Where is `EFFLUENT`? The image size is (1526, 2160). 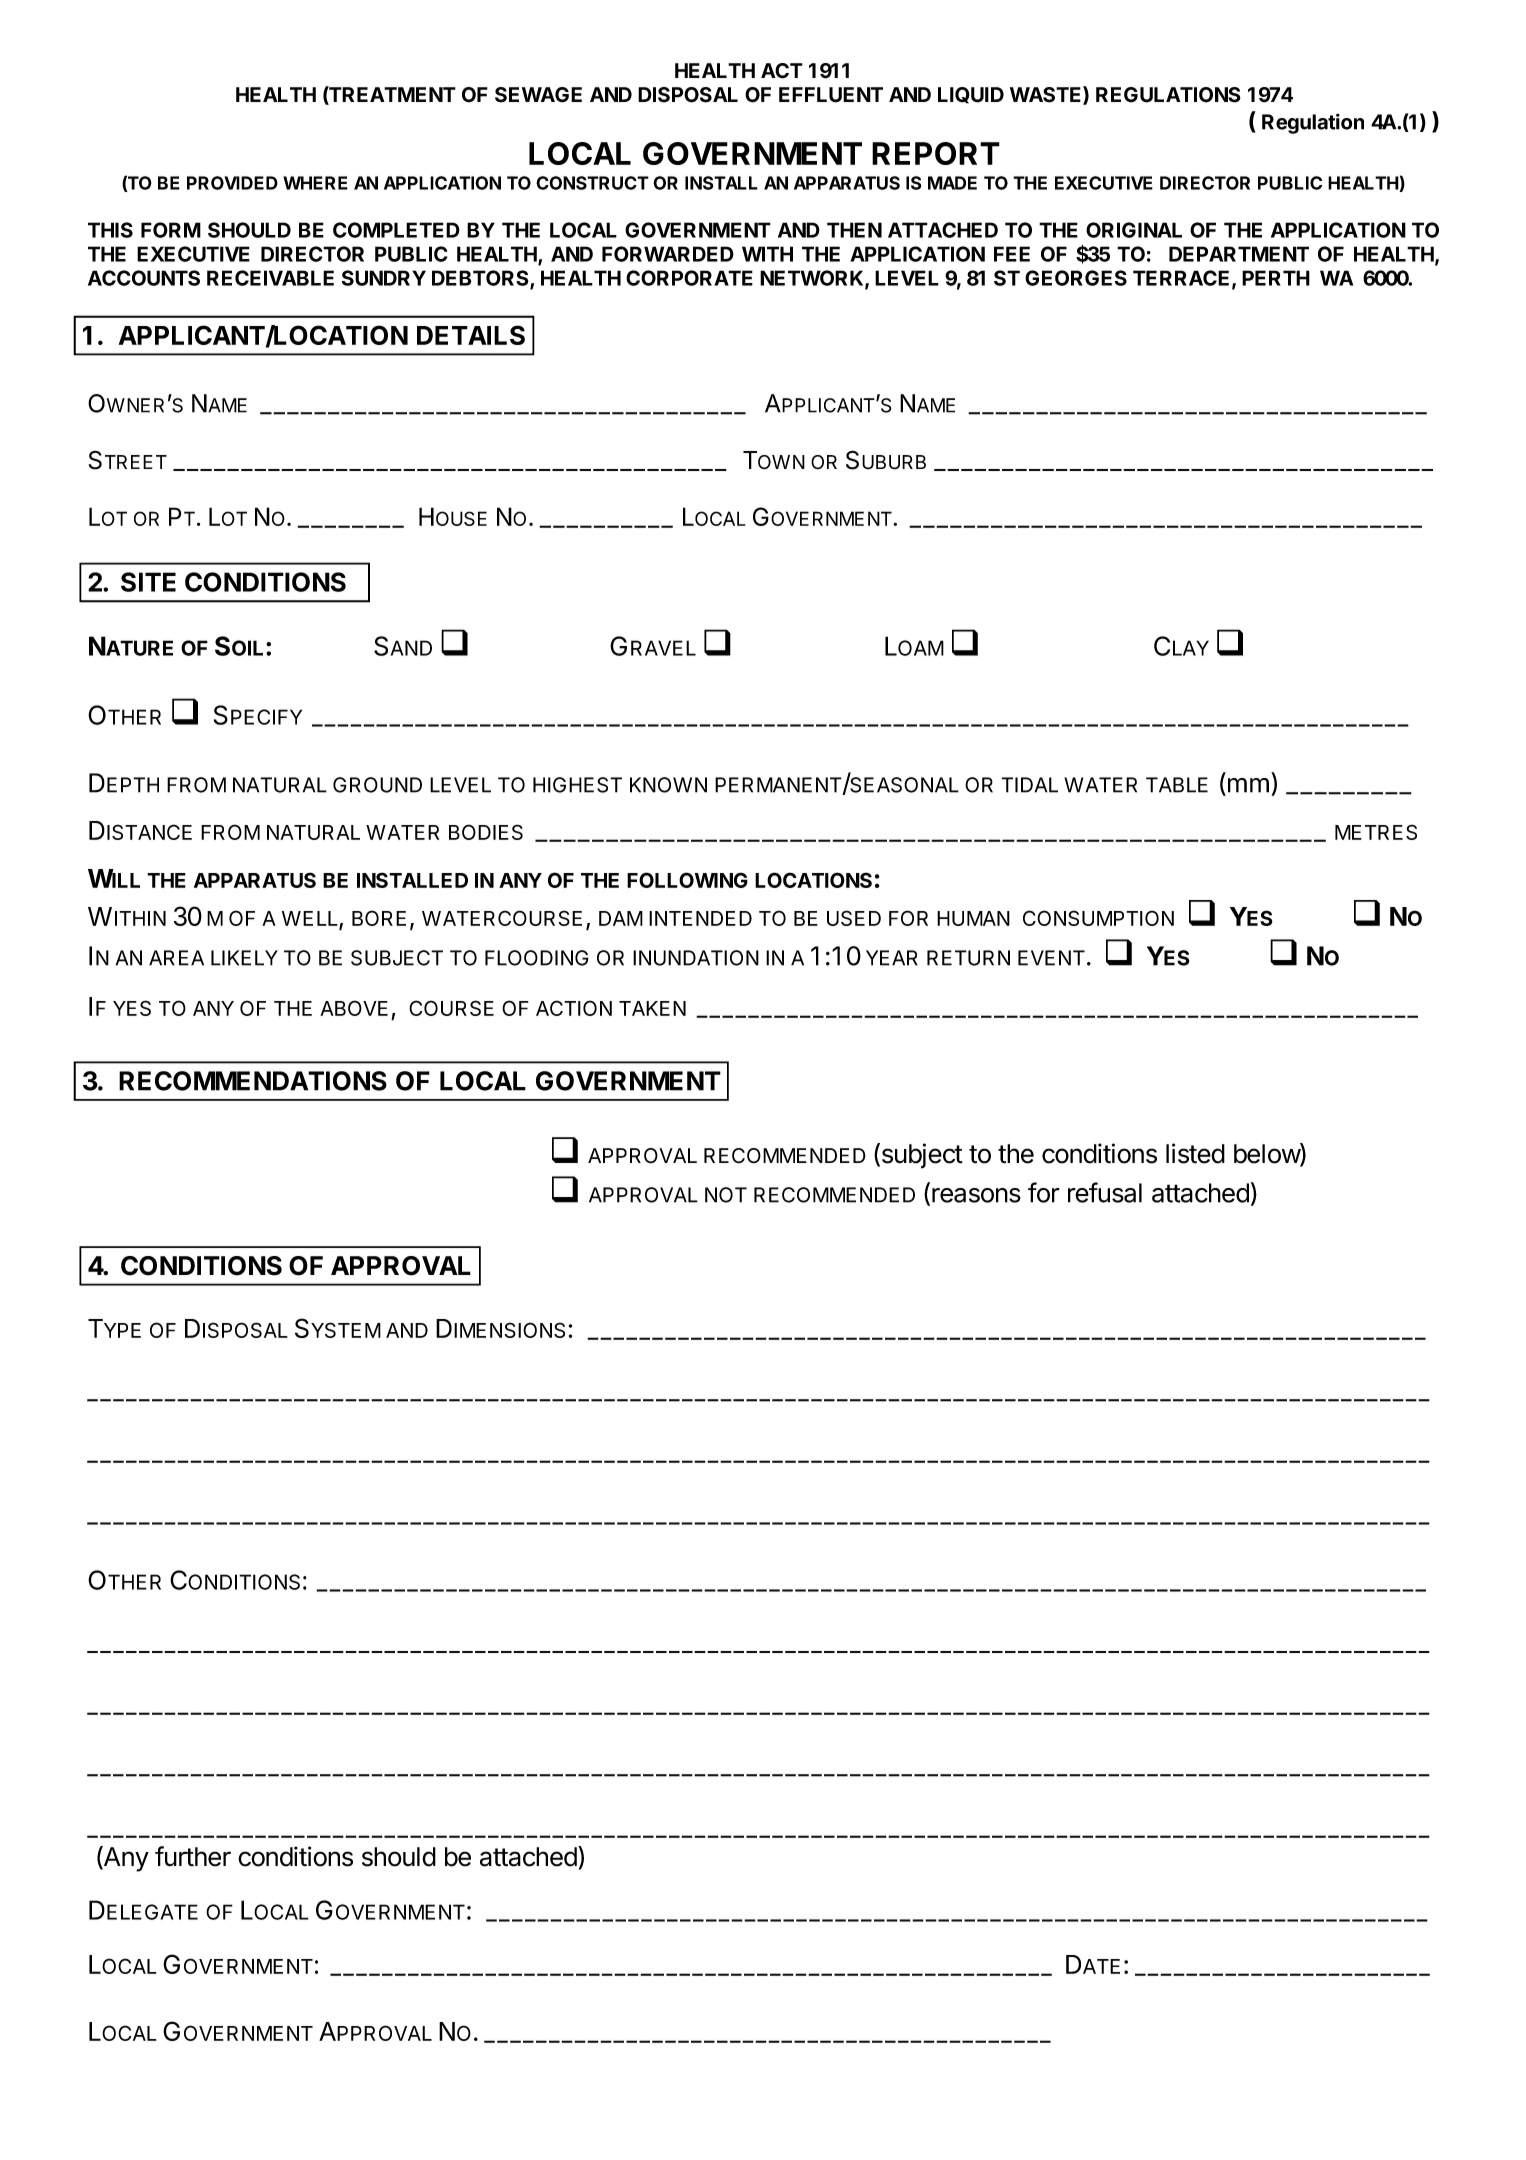
EFFLUENT is located at coordinates (831, 95).
